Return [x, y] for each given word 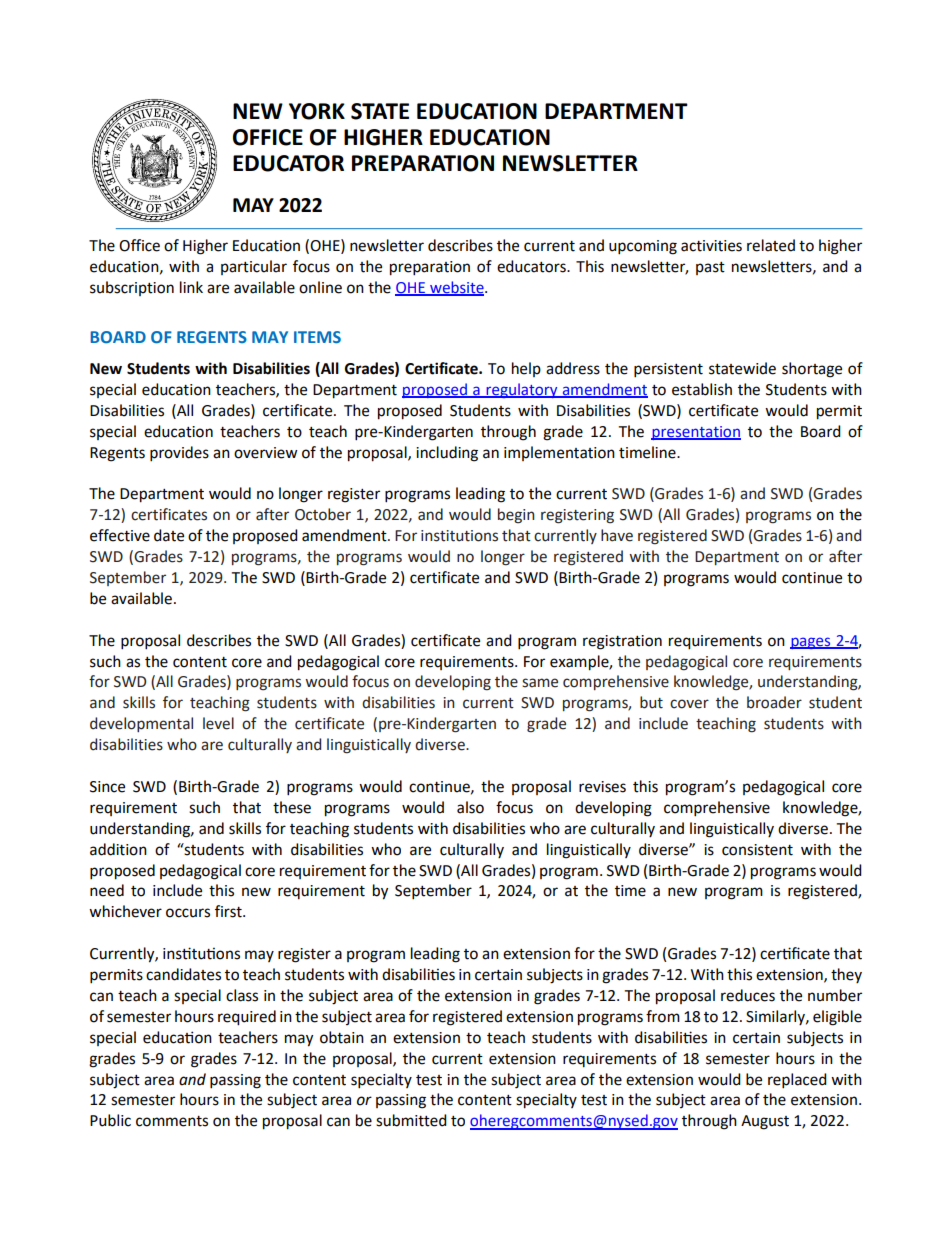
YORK [317, 111]
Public [110, 1120]
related [771, 245]
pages [811, 643]
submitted [411, 1120]
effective [120, 535]
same [540, 683]
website [457, 288]
